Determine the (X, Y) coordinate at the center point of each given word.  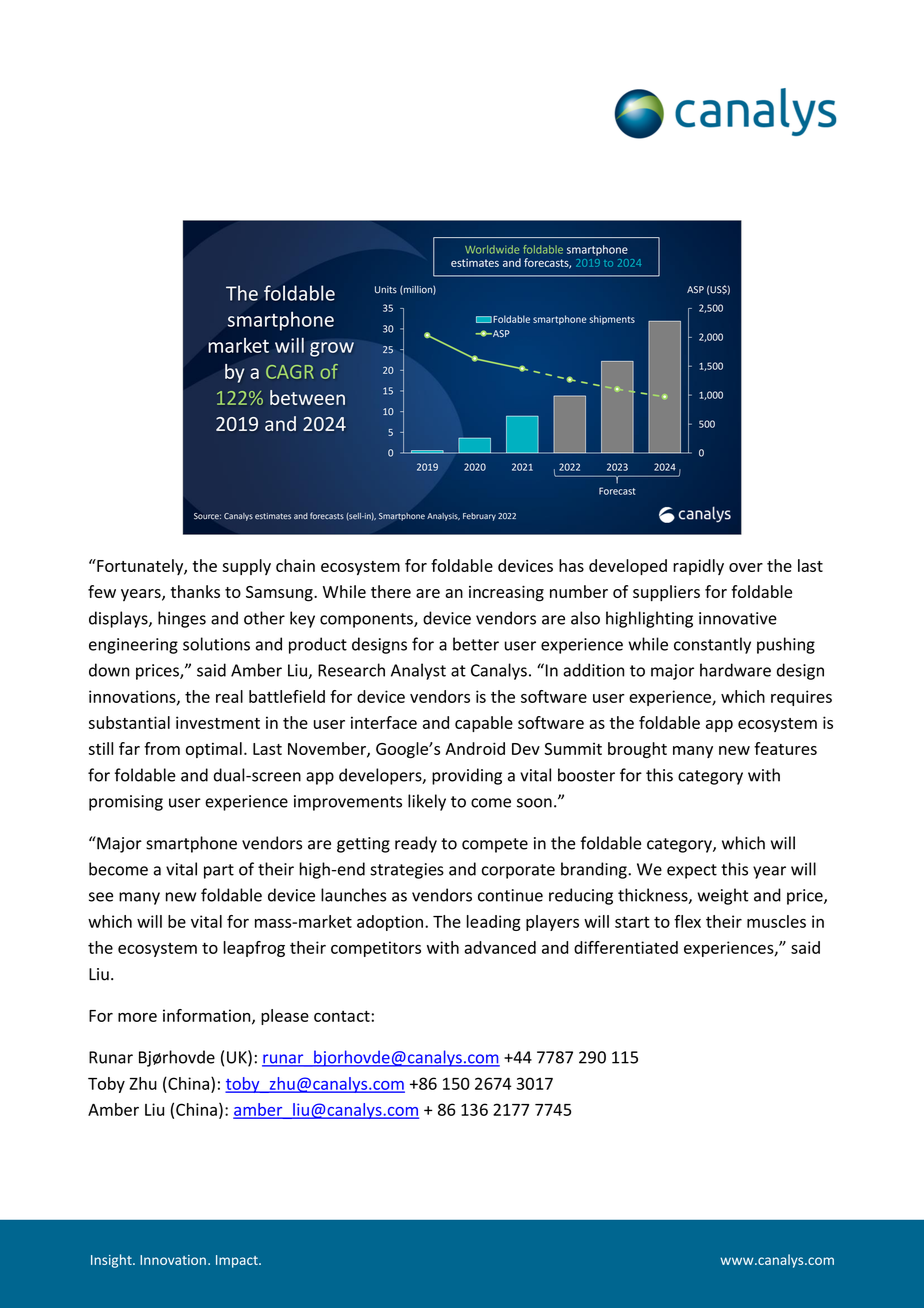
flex (687, 921)
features (785, 748)
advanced (500, 947)
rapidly (698, 567)
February (479, 517)
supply (246, 567)
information (208, 1016)
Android (475, 748)
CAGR (290, 372)
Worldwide (492, 249)
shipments (612, 320)
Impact (238, 1261)
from (162, 748)
